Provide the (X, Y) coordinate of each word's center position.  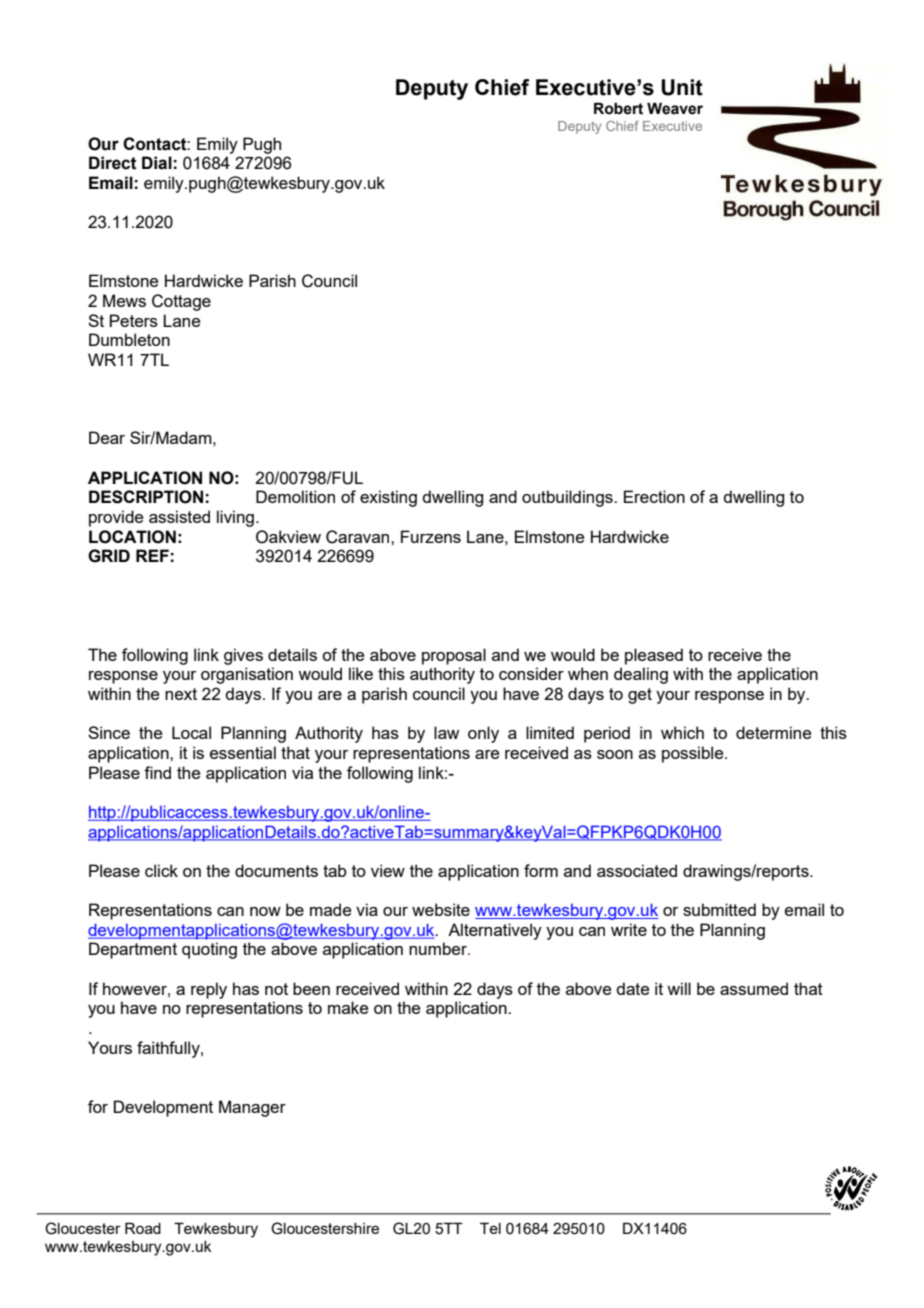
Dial (157, 163)
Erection (654, 496)
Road (143, 1228)
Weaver (675, 108)
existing (388, 498)
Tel (490, 1228)
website (441, 909)
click (161, 870)
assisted (179, 516)
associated (637, 870)
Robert (618, 108)
